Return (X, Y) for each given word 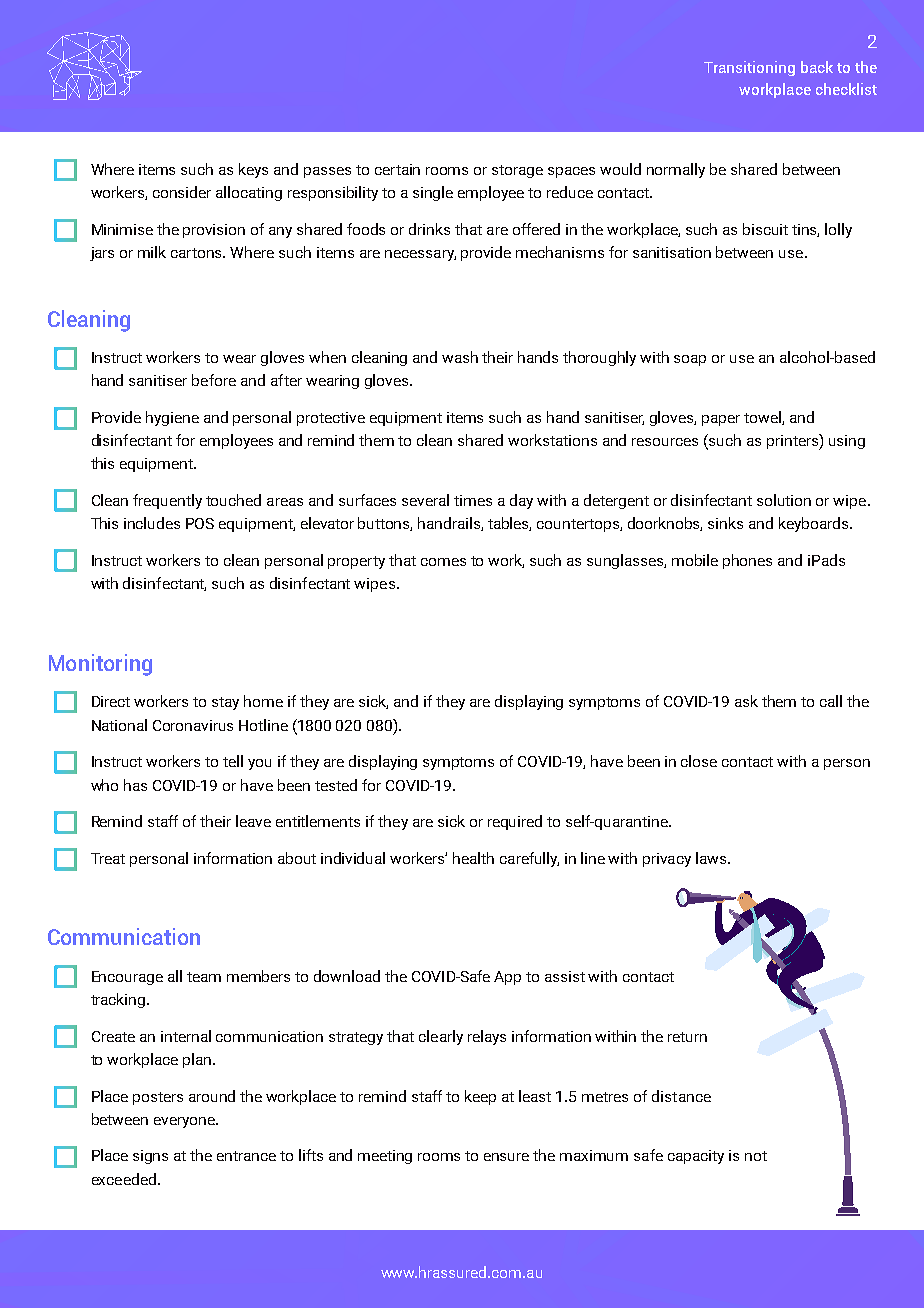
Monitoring (100, 665)
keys (253, 170)
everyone (185, 1122)
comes (443, 562)
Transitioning (749, 68)
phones (747, 561)
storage (517, 171)
